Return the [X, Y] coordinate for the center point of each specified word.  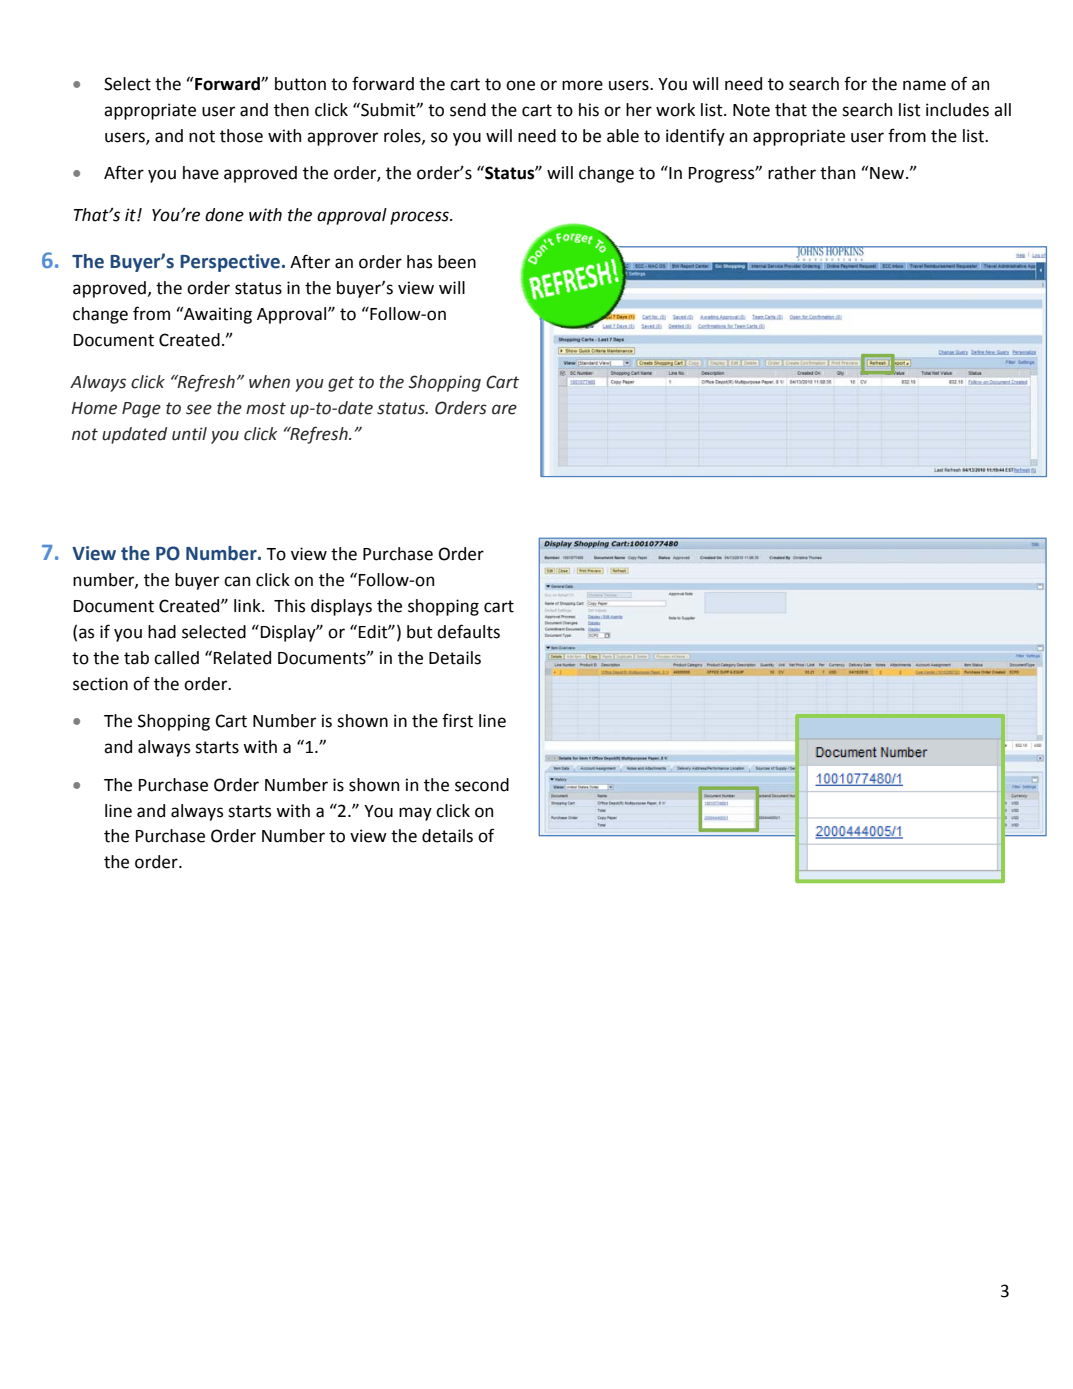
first [457, 720]
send [468, 110]
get [341, 384]
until [189, 434]
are [504, 409]
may [415, 814]
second [482, 785]
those [241, 136]
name [924, 85]
